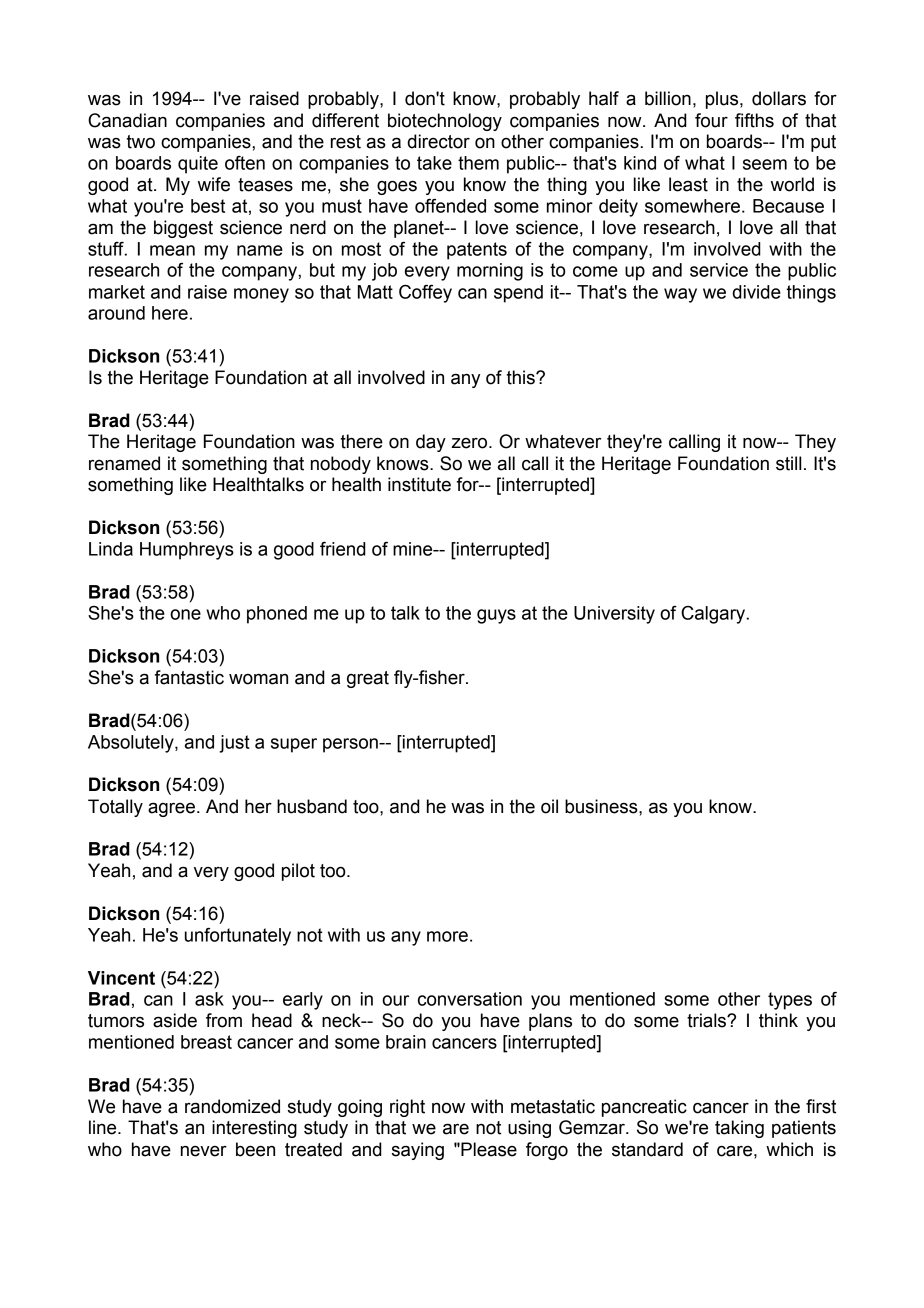 Image resolution: width=924 pixels, height=1308 pixels. Describe the element at coordinates (714, 615) in the page. I see `Calgary` at that location.
